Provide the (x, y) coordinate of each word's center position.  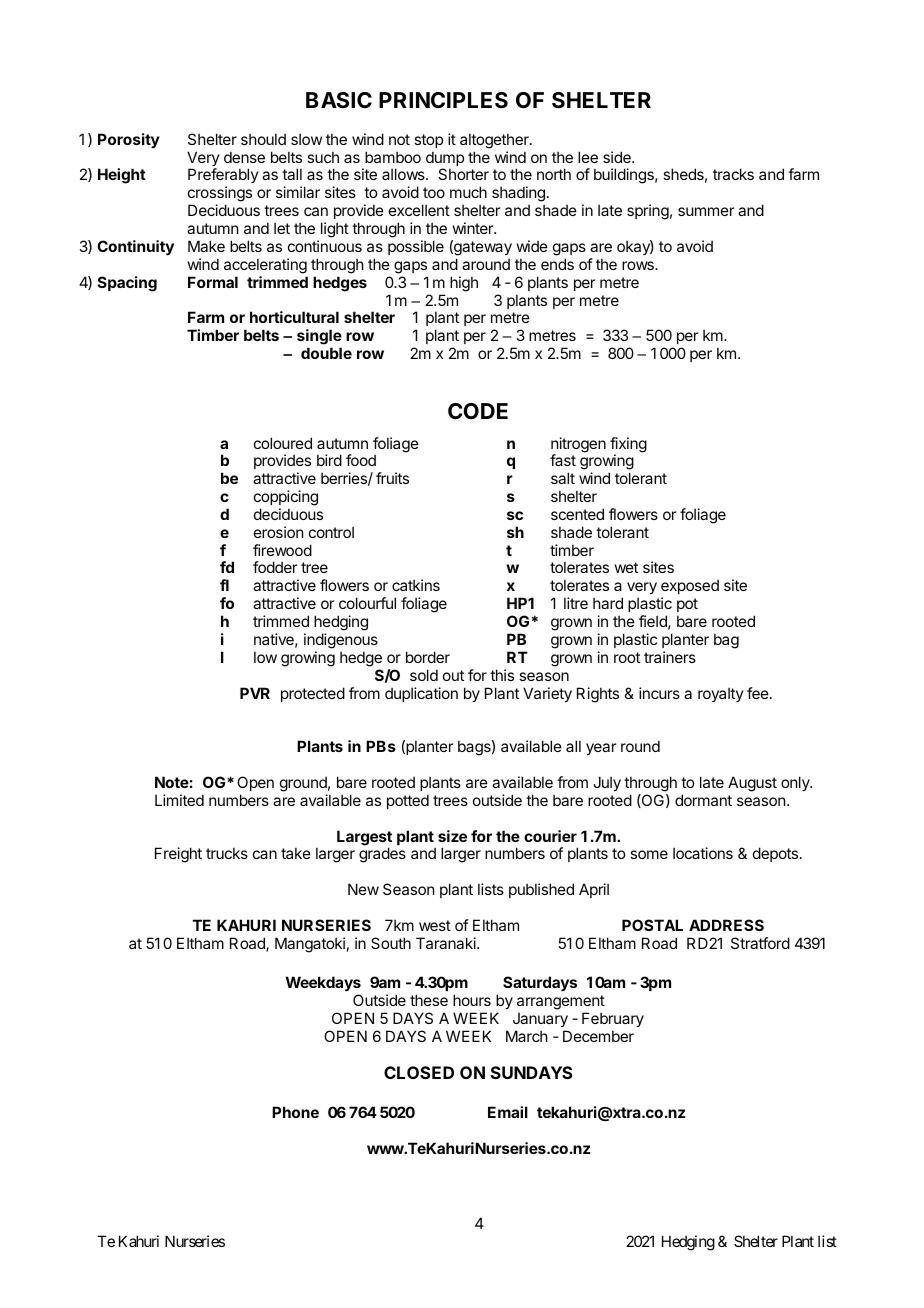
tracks (733, 174)
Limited (179, 800)
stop (428, 141)
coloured (283, 443)
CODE (478, 411)
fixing (628, 446)
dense (244, 157)
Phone (295, 1112)
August (752, 784)
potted (408, 801)
